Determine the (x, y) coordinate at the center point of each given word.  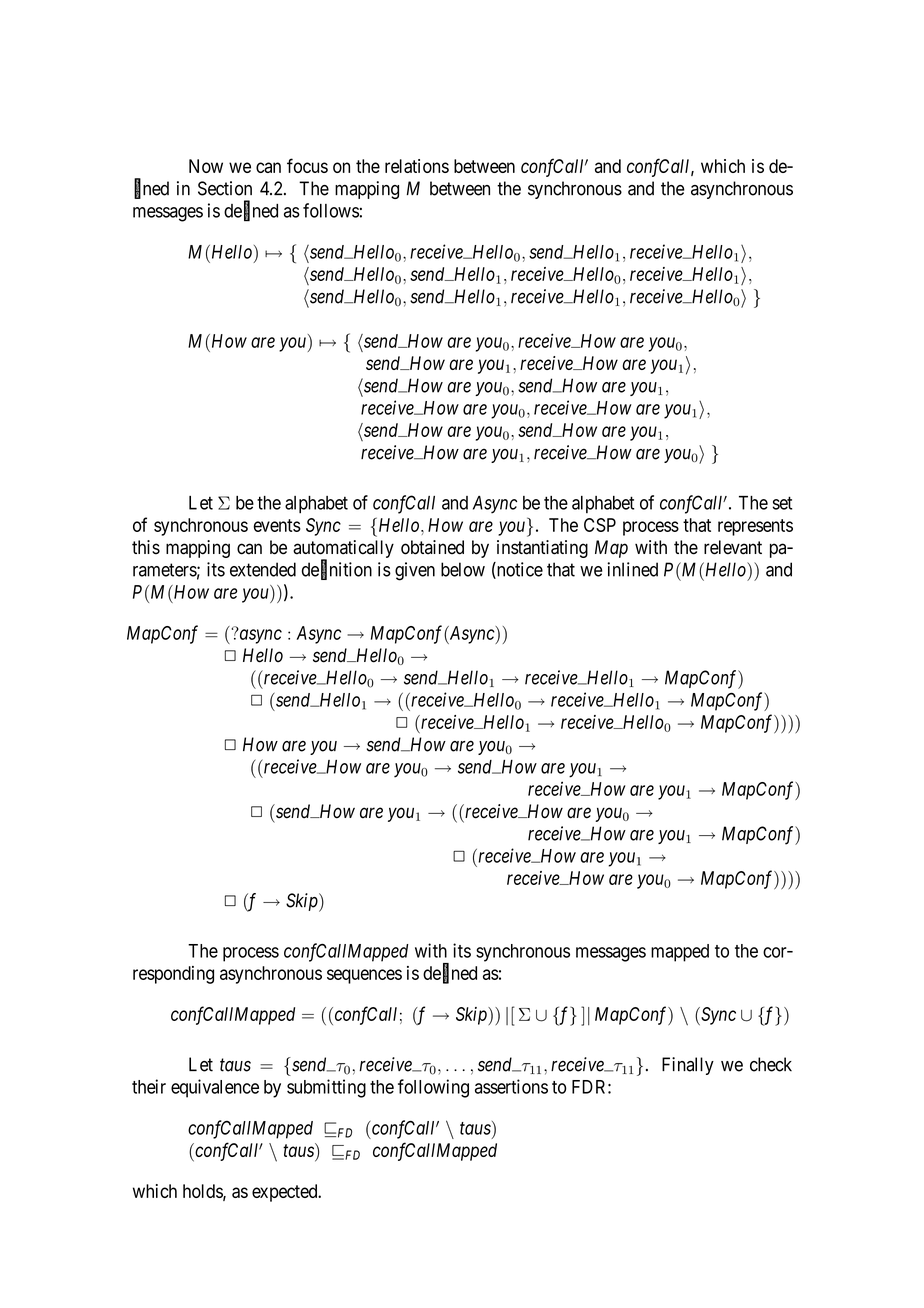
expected (286, 1193)
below (463, 569)
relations (417, 166)
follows (331, 210)
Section (225, 188)
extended (263, 569)
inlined (632, 569)
